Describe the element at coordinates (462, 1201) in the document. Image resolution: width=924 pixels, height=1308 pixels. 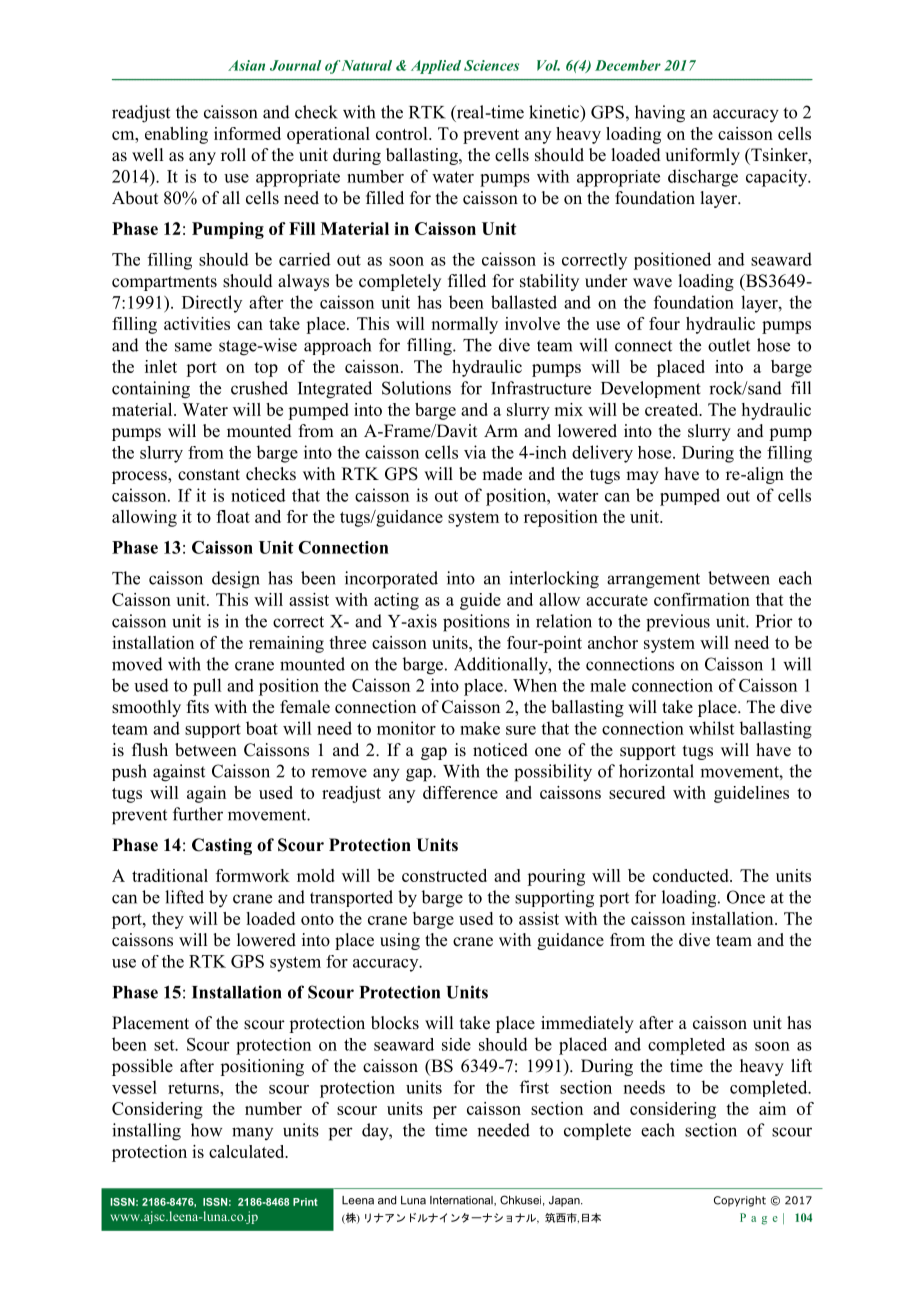
I see `International` at that location.
